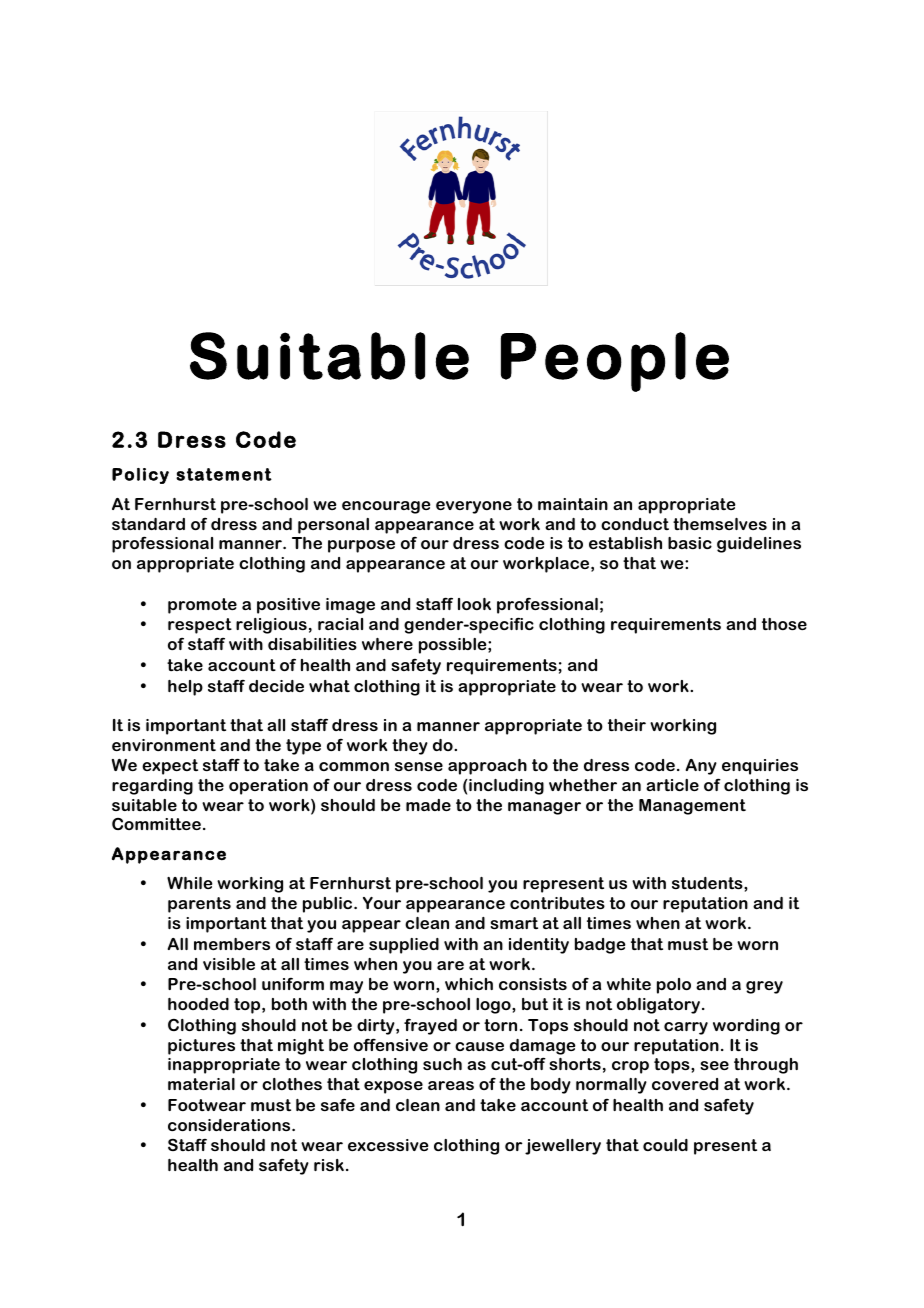 Image resolution: width=924 pixels, height=1308 pixels. Describe the element at coordinates (140, 476) in the screenshot. I see `Policy` at that location.
